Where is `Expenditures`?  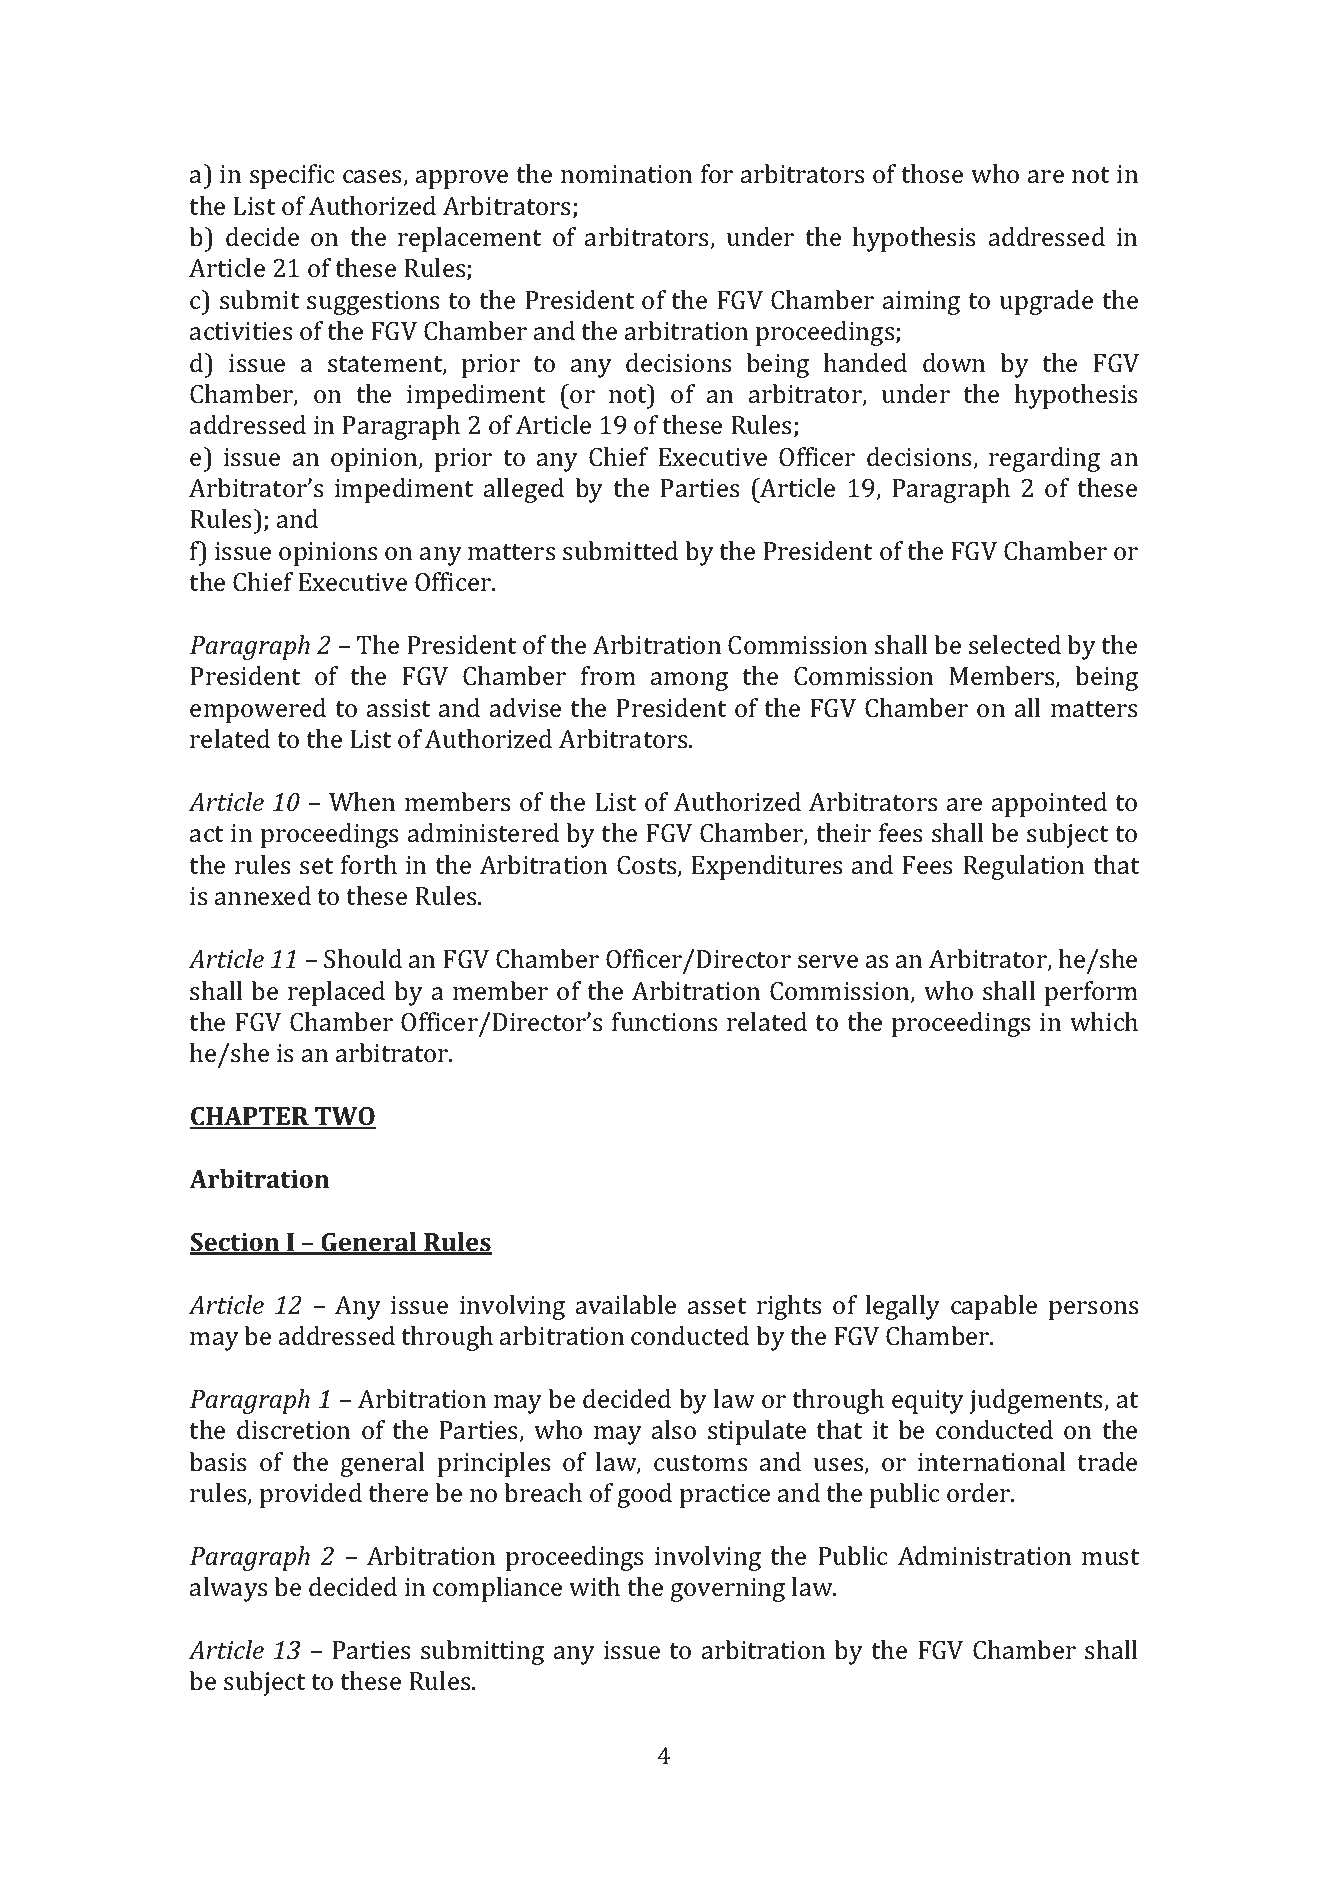
Expenditures is located at coordinates (766, 867).
